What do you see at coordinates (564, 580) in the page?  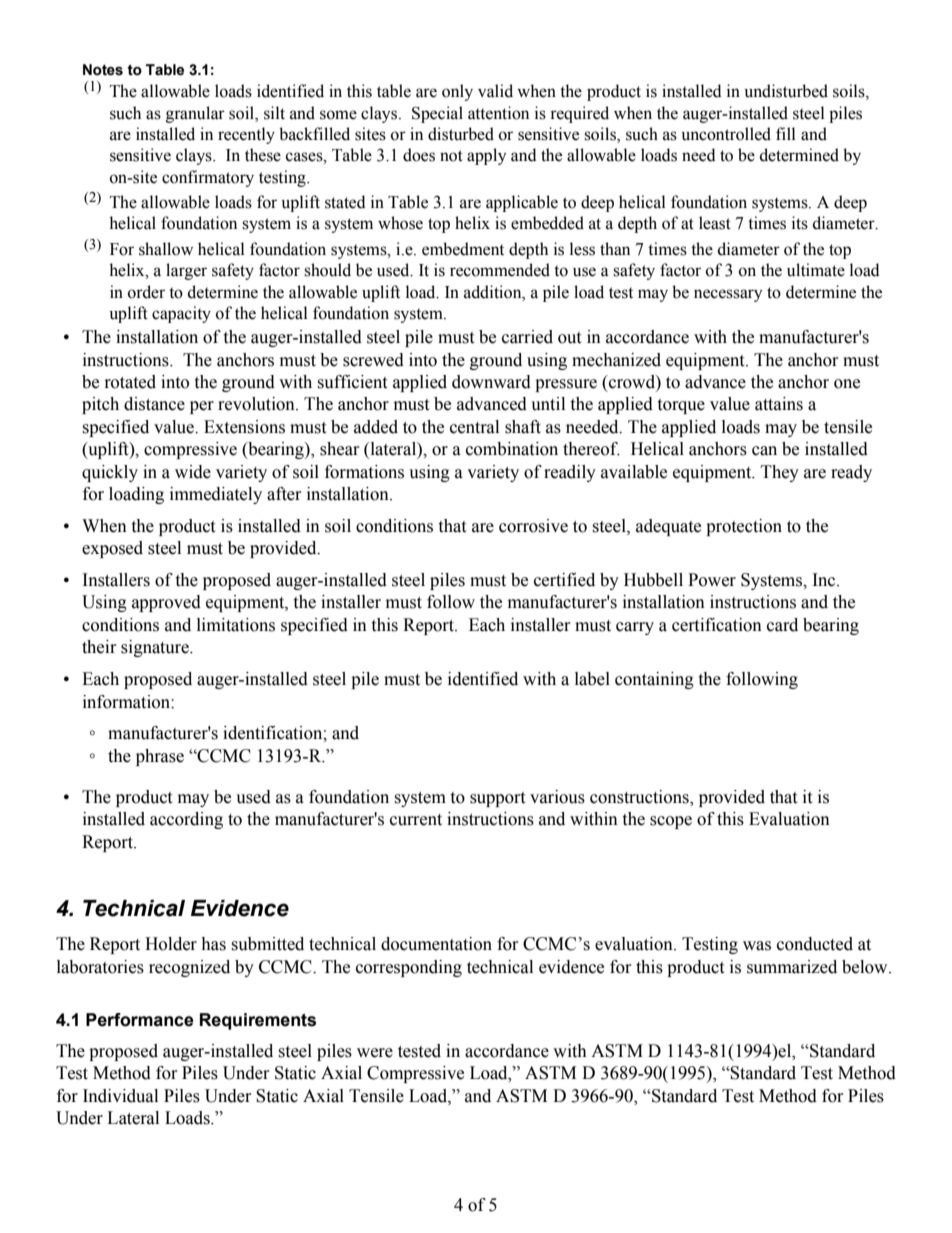 I see `certified` at bounding box center [564, 580].
